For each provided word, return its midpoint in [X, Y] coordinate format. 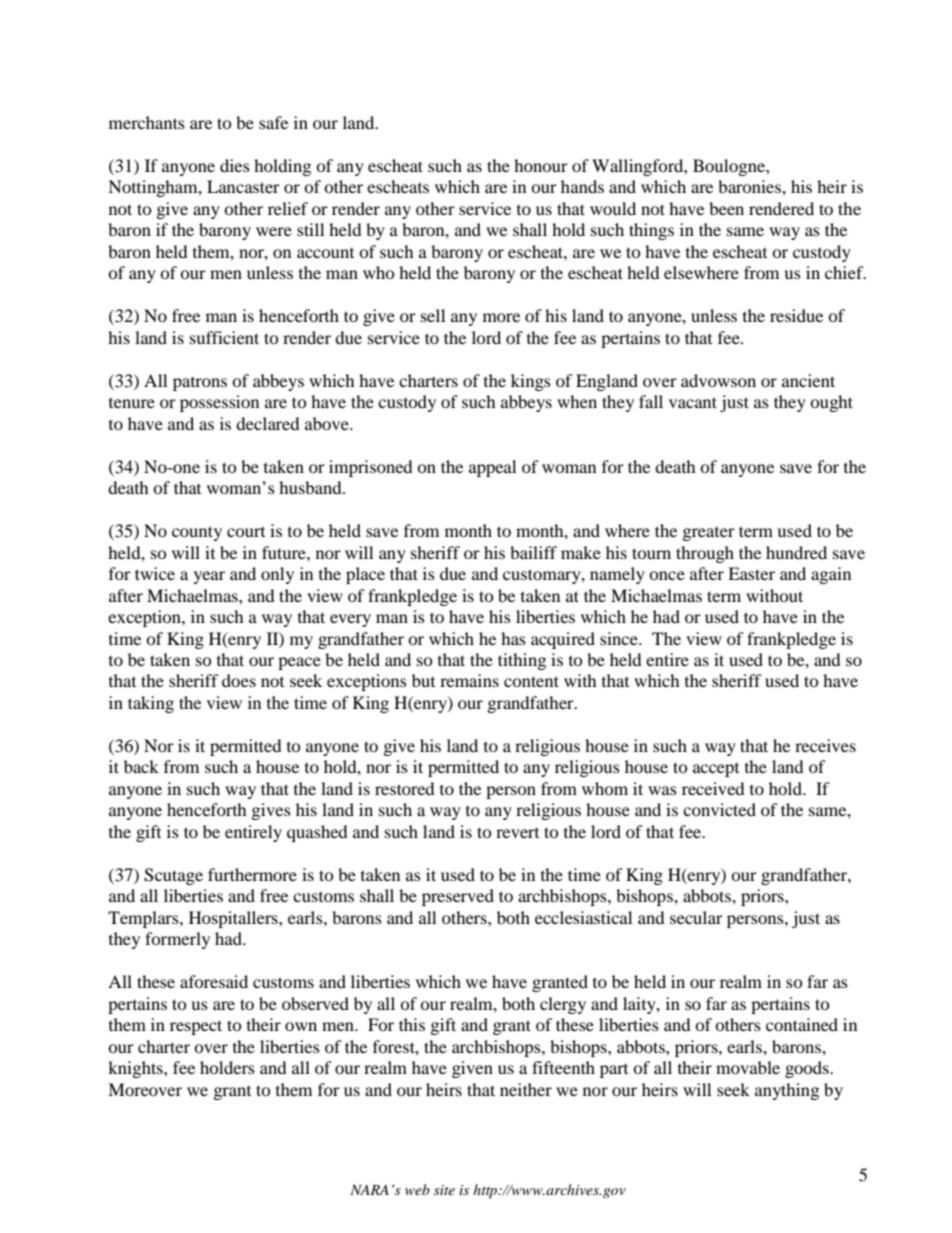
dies [235, 165]
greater [709, 534]
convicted [719, 809]
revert [517, 833]
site [444, 1190]
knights [136, 1069]
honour [541, 165]
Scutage [173, 876]
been [726, 208]
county [197, 533]
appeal [492, 468]
